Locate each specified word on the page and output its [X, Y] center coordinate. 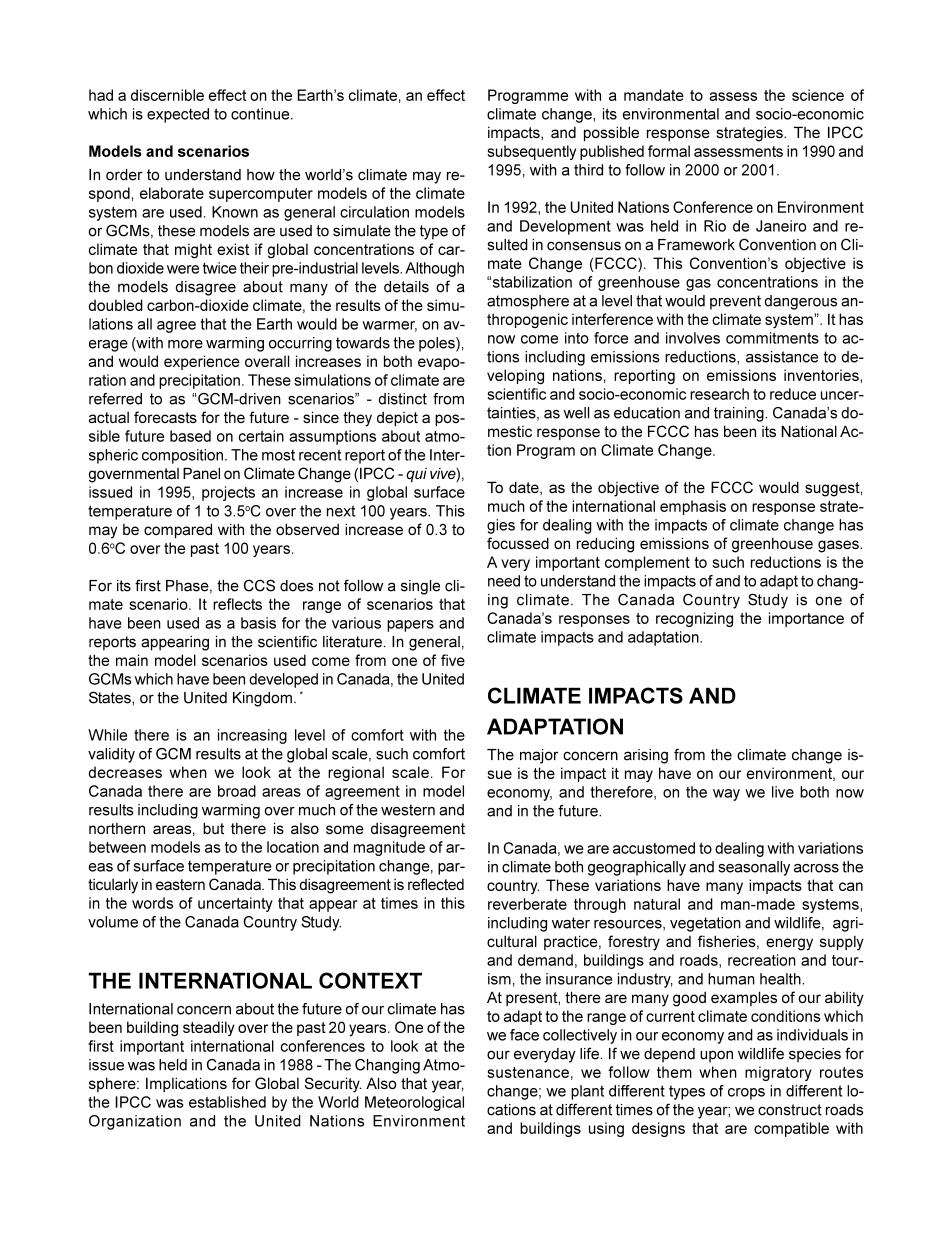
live [783, 792]
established [227, 1102]
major [539, 756]
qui [416, 475]
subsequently [531, 152]
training [740, 414]
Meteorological [414, 1103]
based [190, 436]
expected [178, 115]
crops [746, 1094]
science [818, 95]
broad [237, 791]
